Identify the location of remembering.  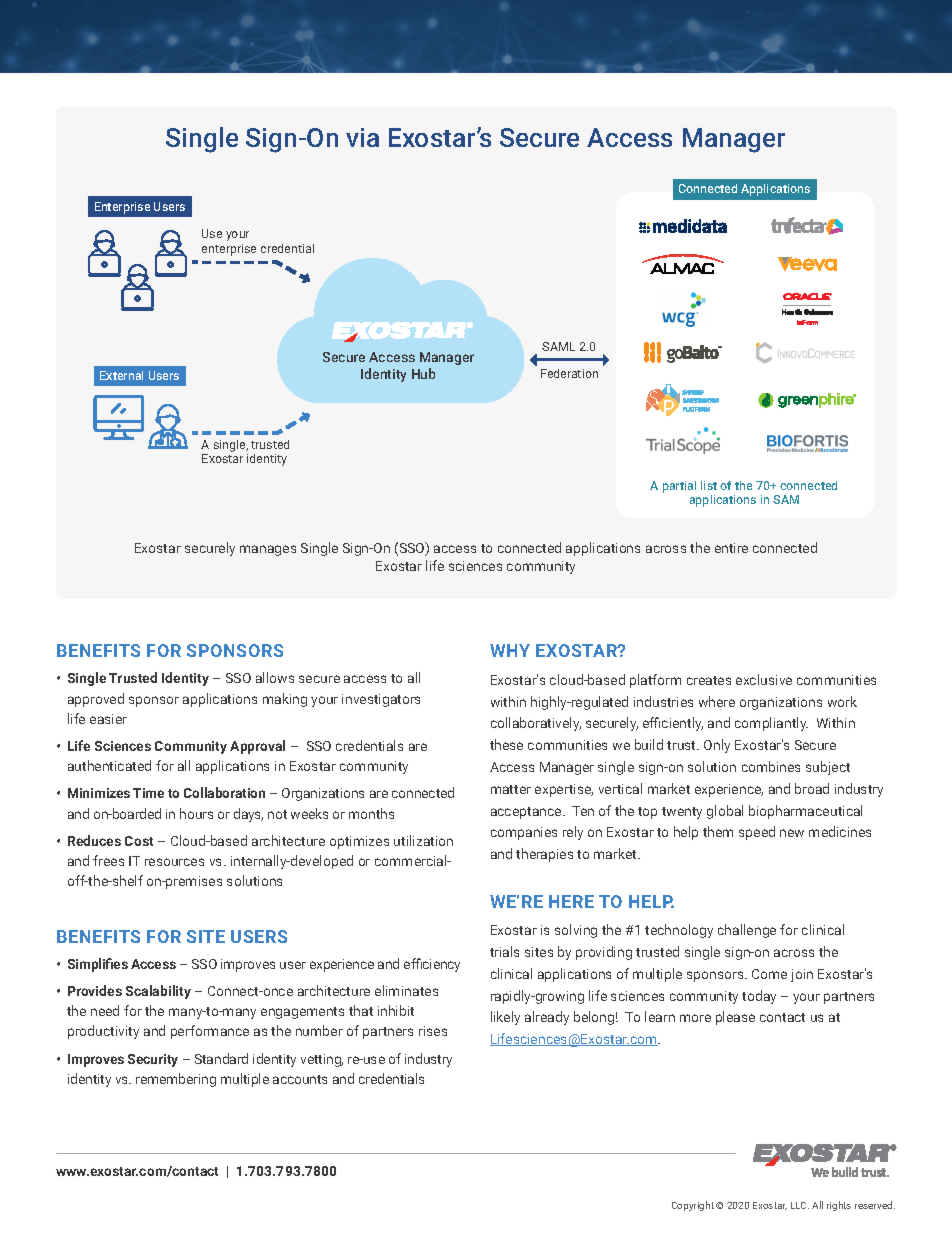
(176, 1080).
